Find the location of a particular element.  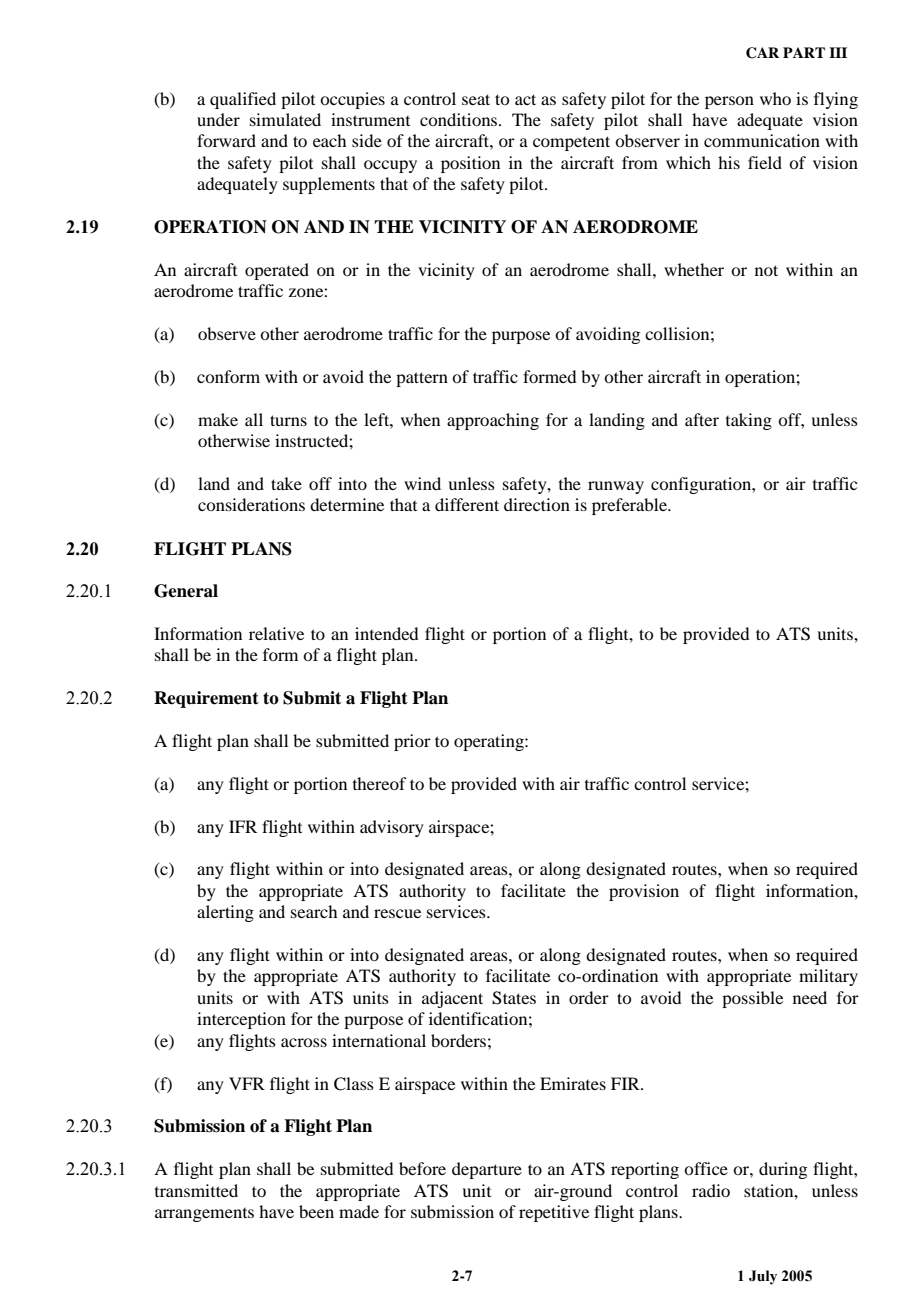

not is located at coordinates (766, 270).
